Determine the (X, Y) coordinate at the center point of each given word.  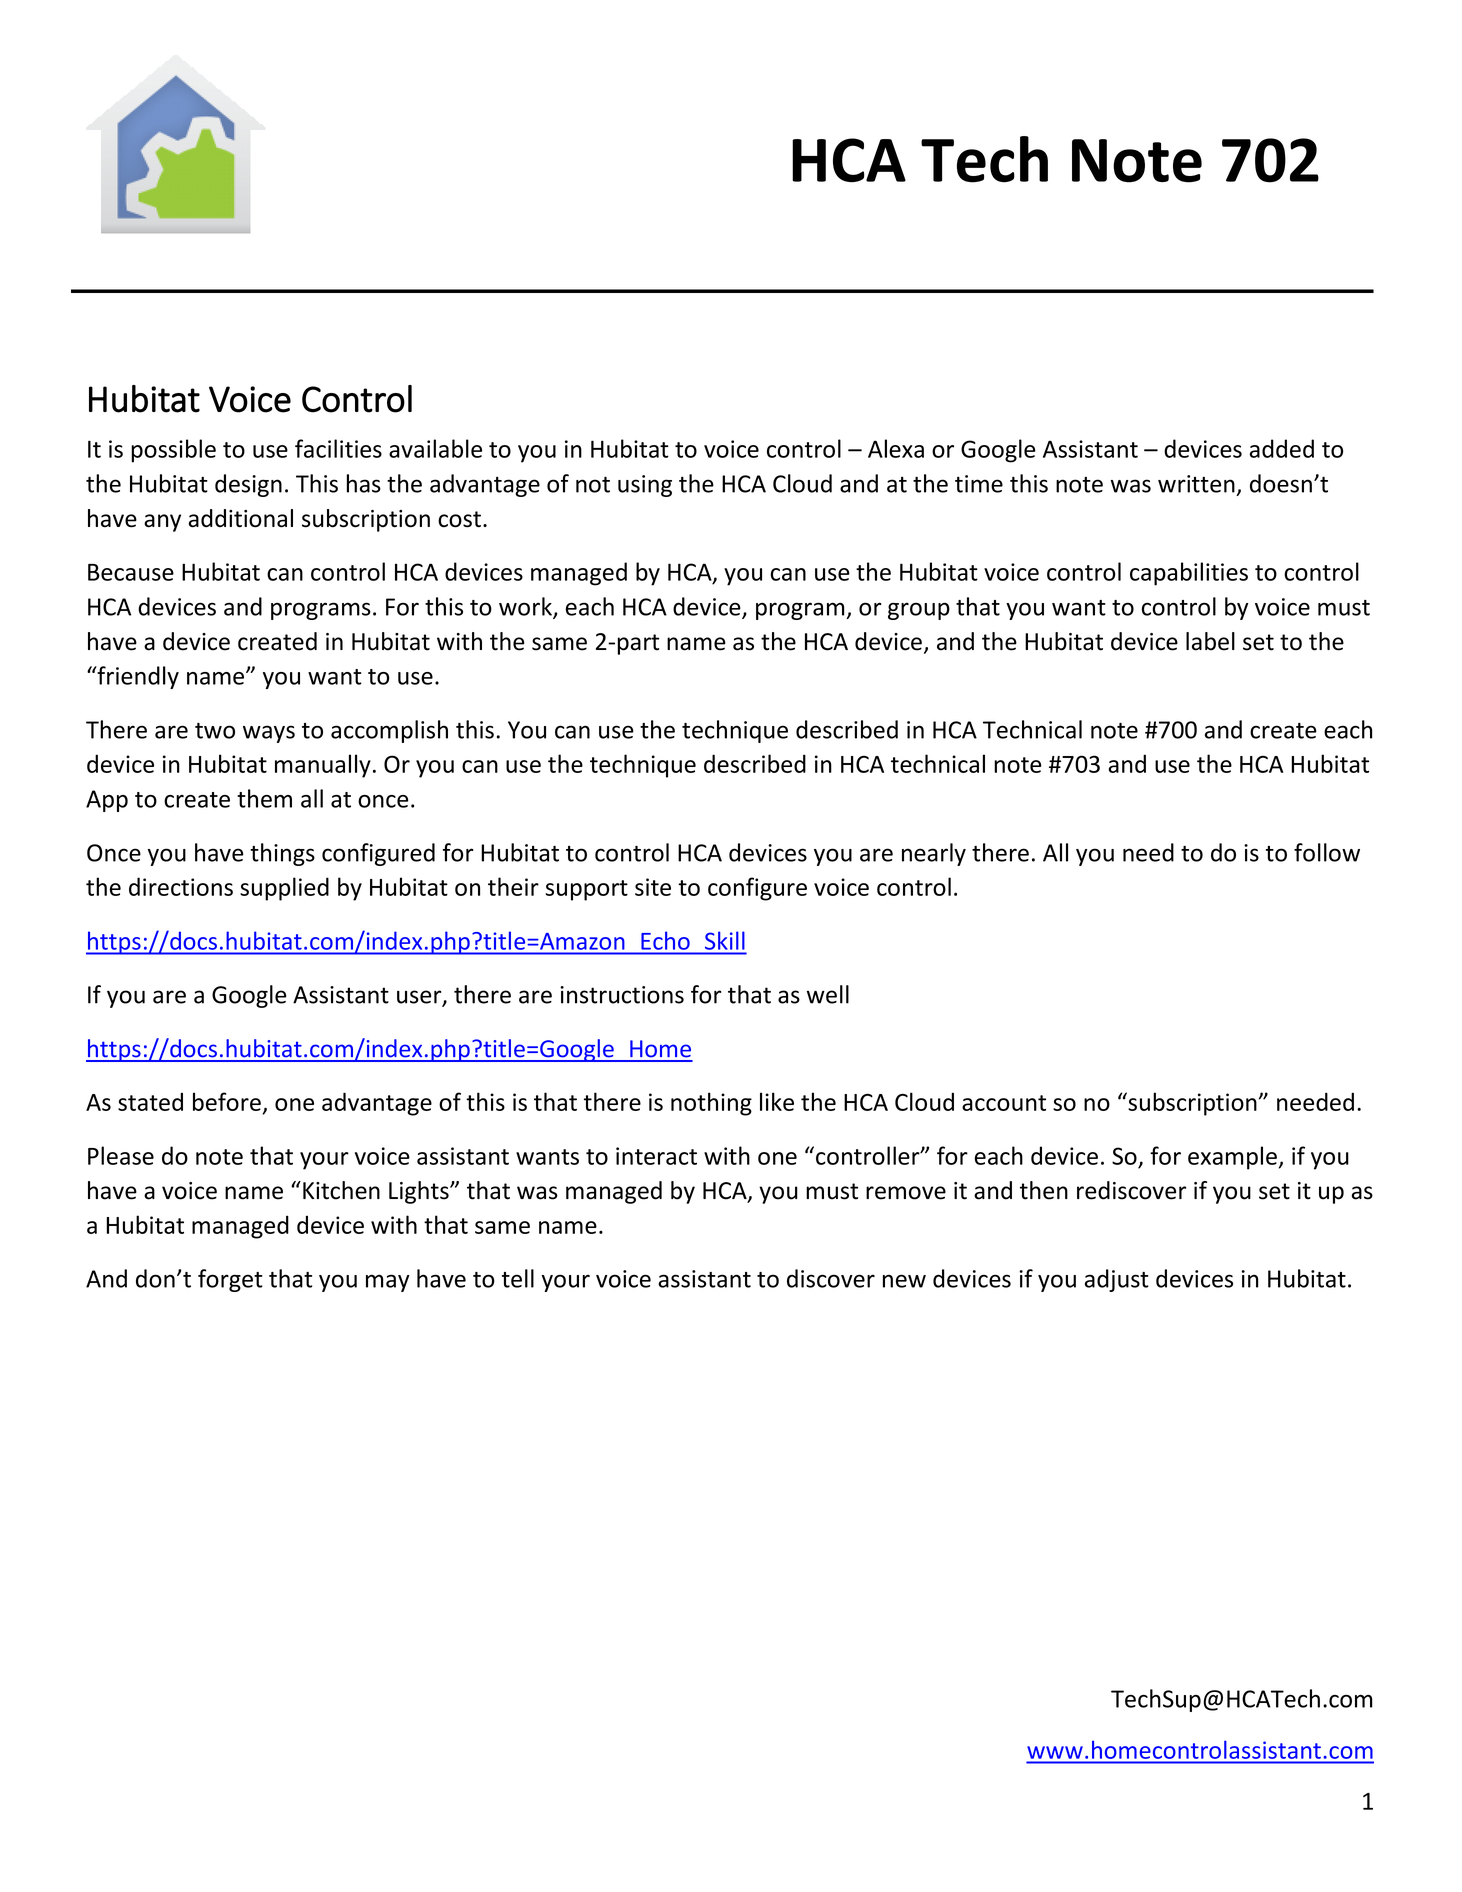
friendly (137, 677)
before (227, 1101)
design (248, 485)
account (1004, 1103)
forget (230, 1280)
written (1196, 484)
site (653, 887)
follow (1327, 852)
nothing (711, 1104)
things (282, 854)
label (1210, 641)
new (904, 1281)
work (526, 607)
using (645, 486)
